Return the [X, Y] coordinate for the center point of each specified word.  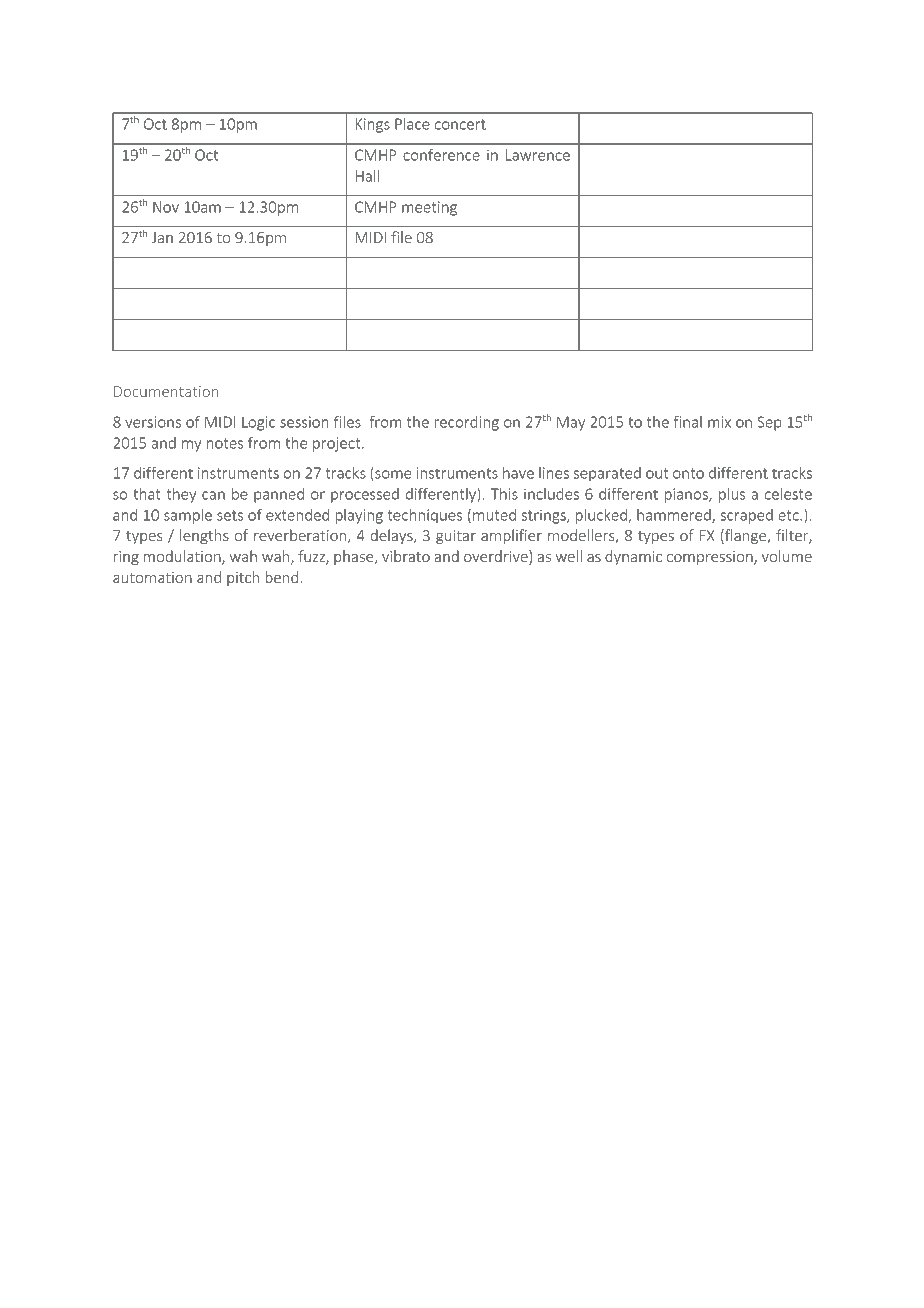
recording [466, 423]
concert [460, 124]
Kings [373, 125]
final [688, 421]
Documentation [166, 391]
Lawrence [538, 155]
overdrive [497, 557]
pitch [243, 578]
